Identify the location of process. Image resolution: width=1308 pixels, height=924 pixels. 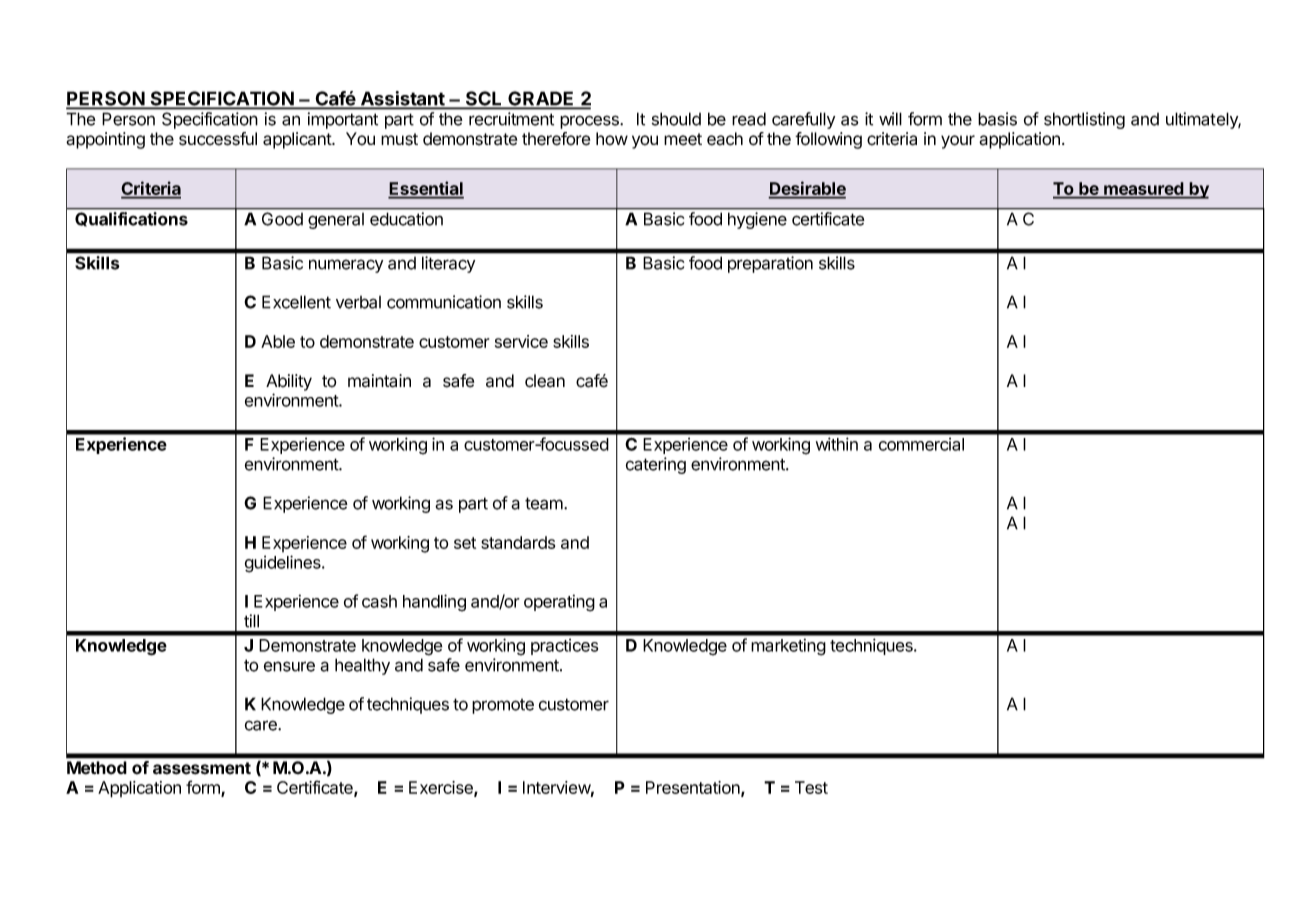
(590, 122).
